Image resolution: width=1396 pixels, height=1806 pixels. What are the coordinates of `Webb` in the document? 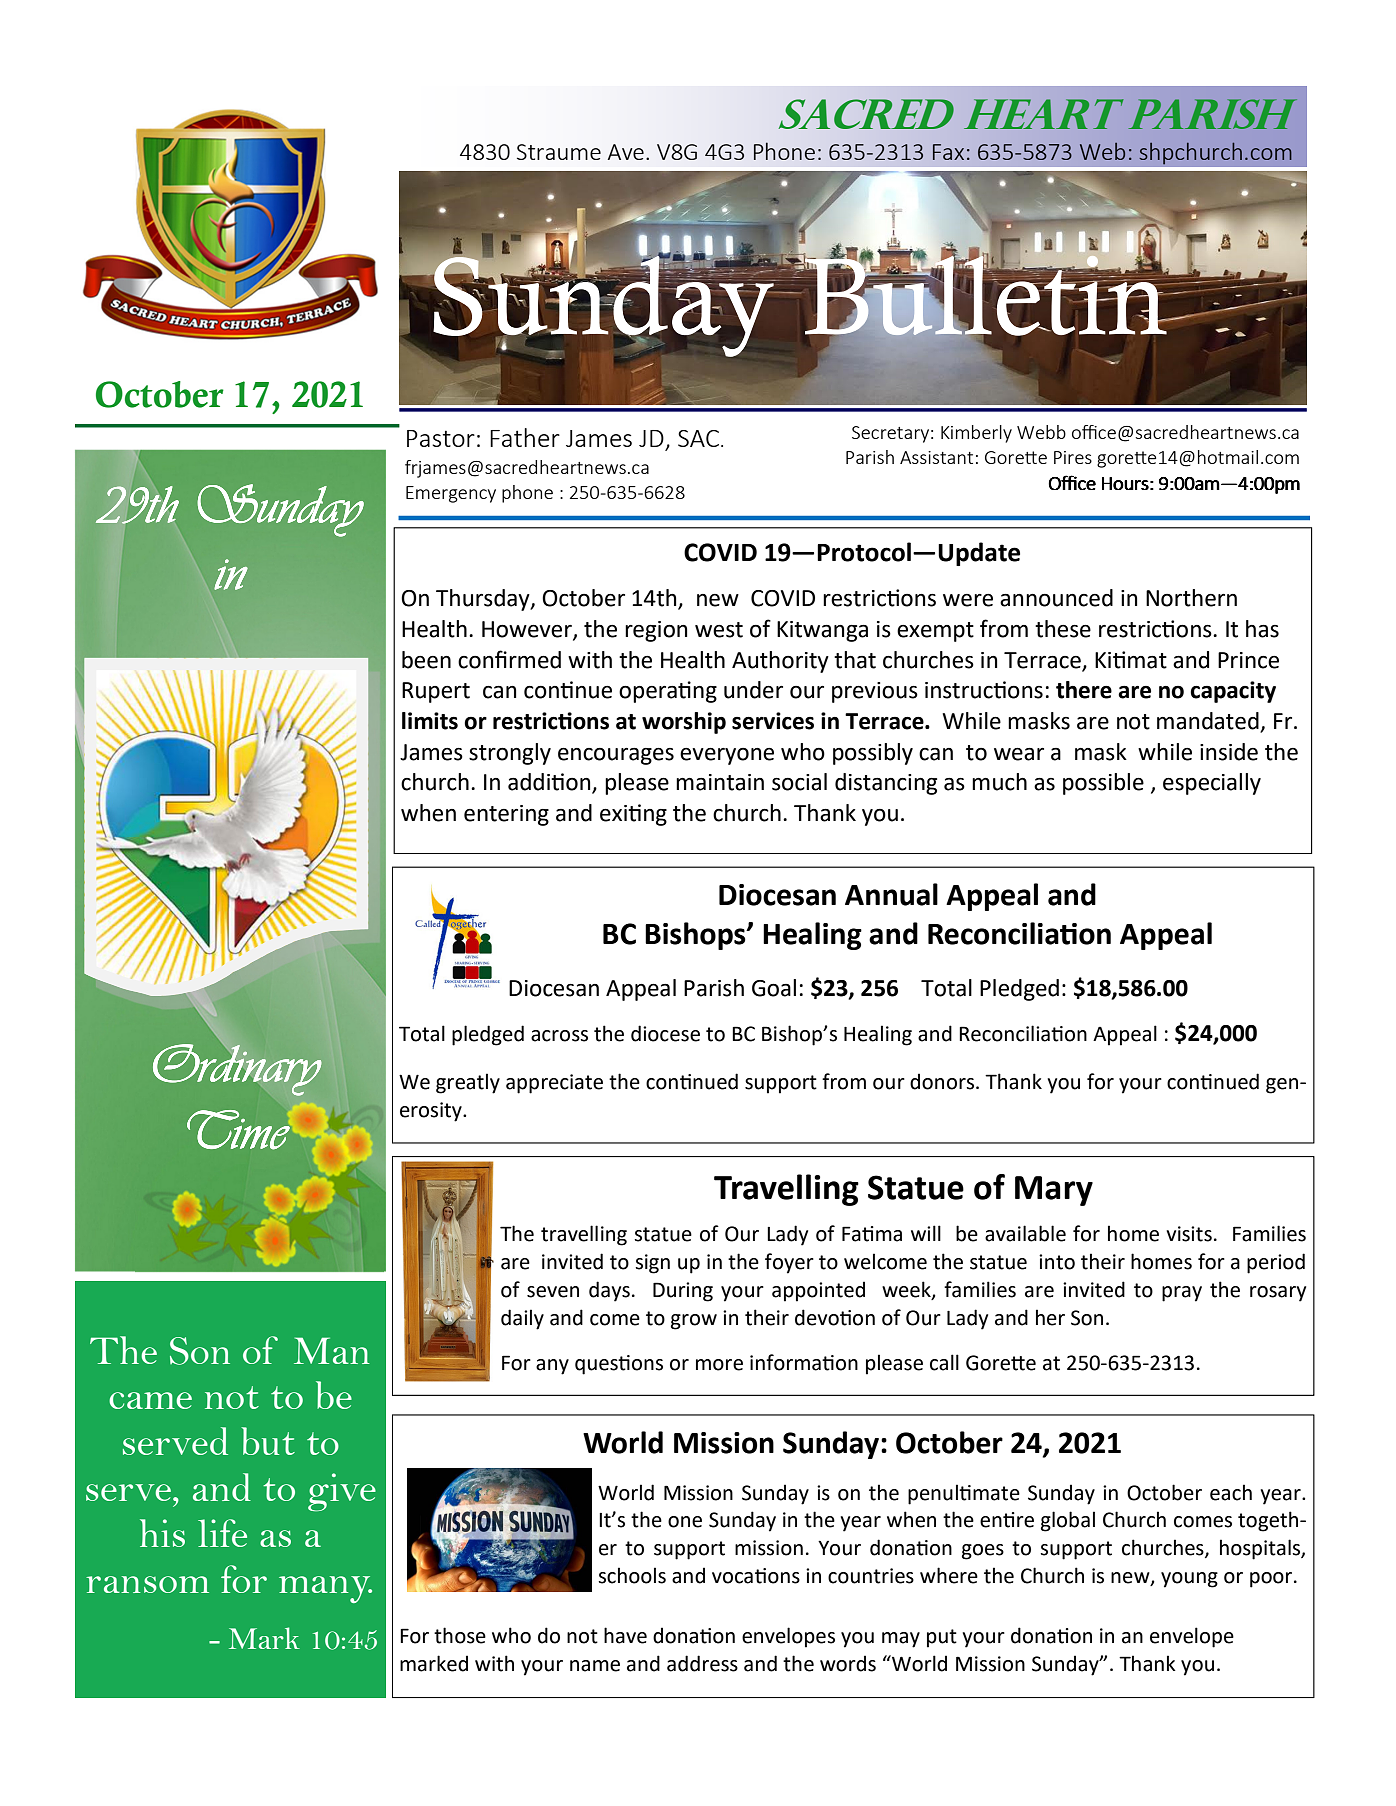 It's located at (1041, 432).
